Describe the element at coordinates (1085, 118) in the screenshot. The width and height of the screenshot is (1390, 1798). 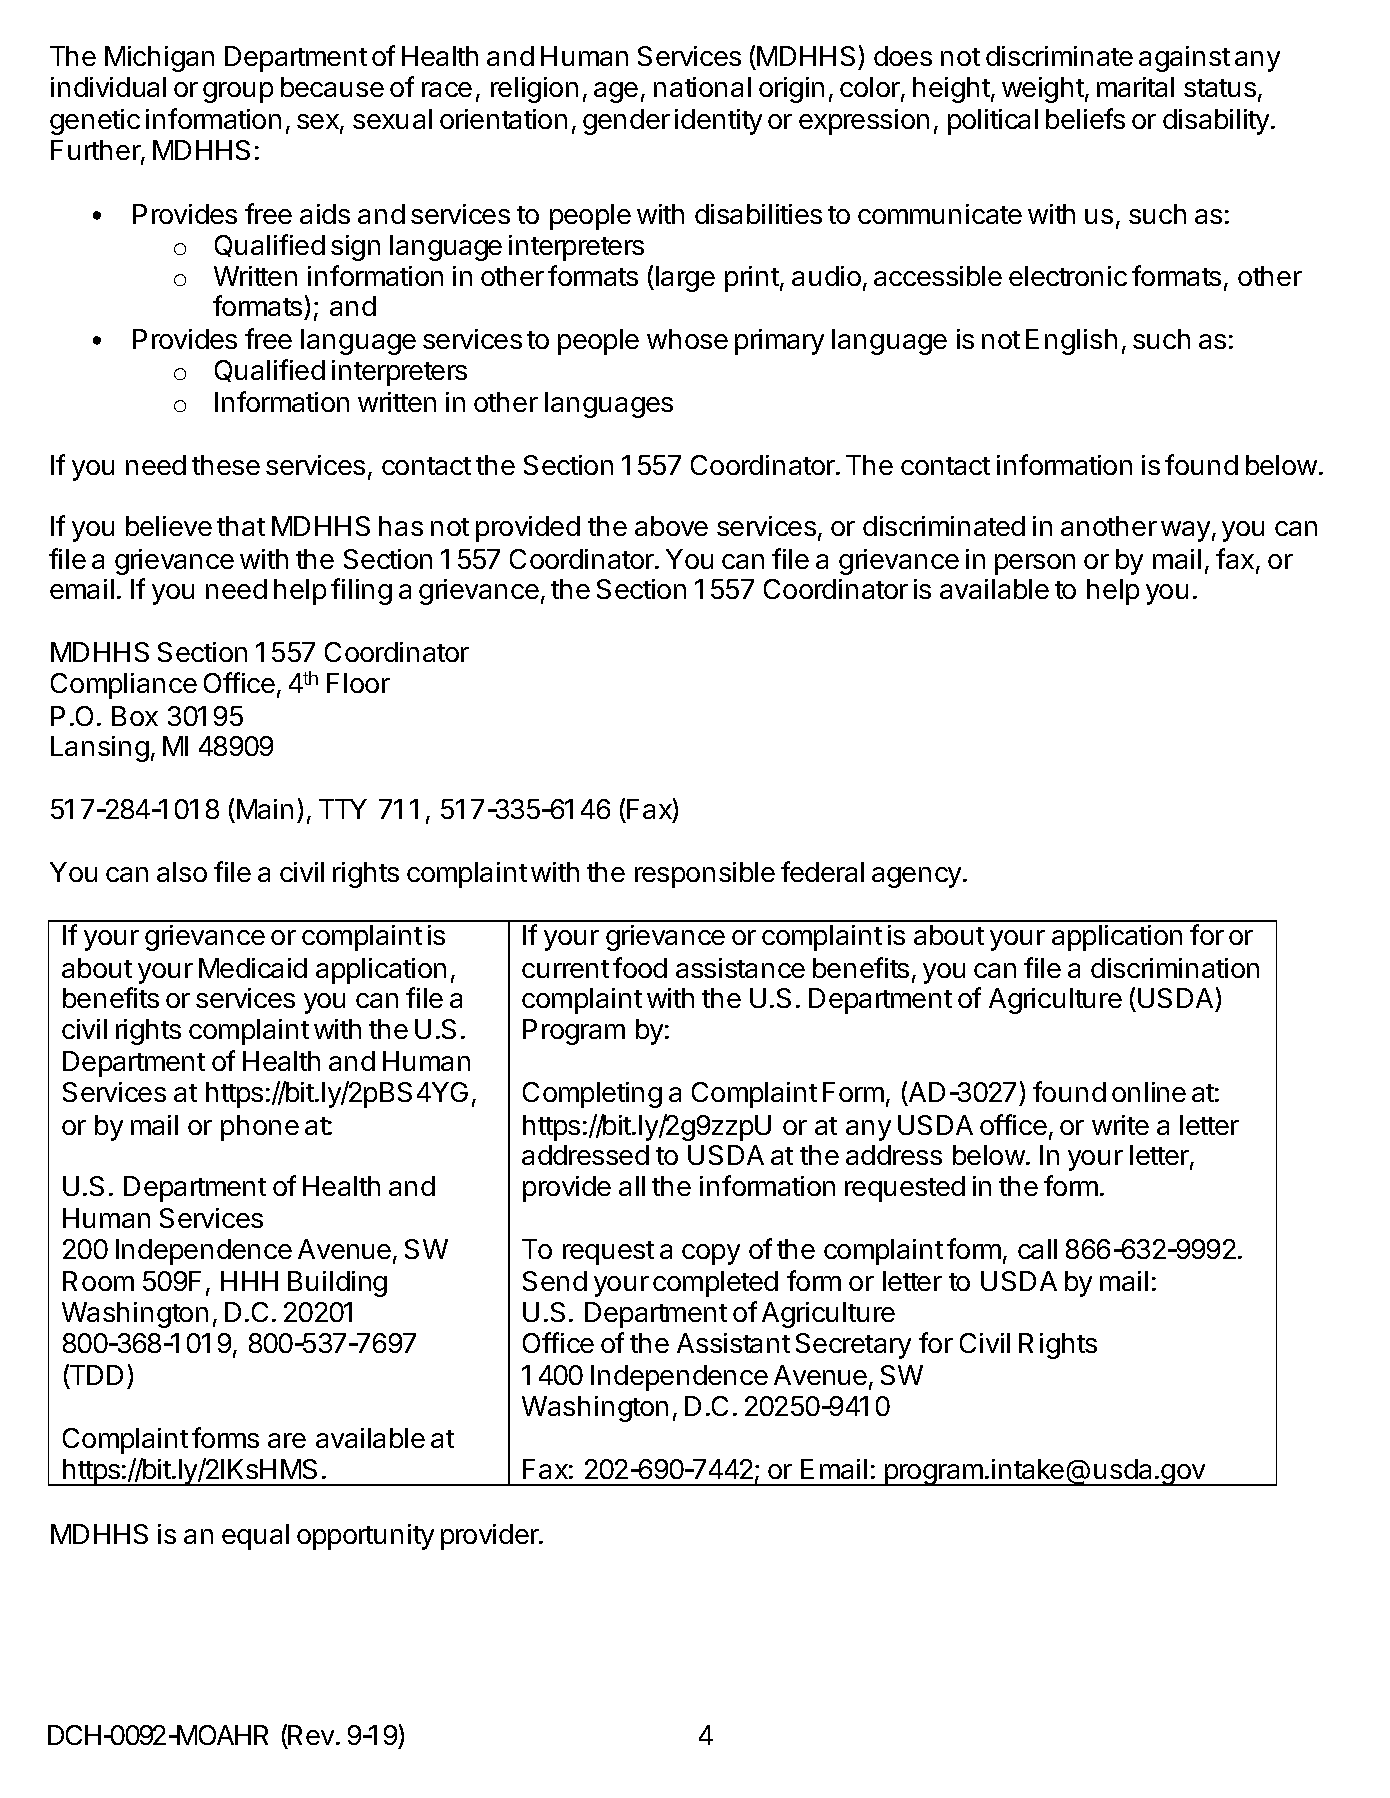
I see `beliefs` at that location.
